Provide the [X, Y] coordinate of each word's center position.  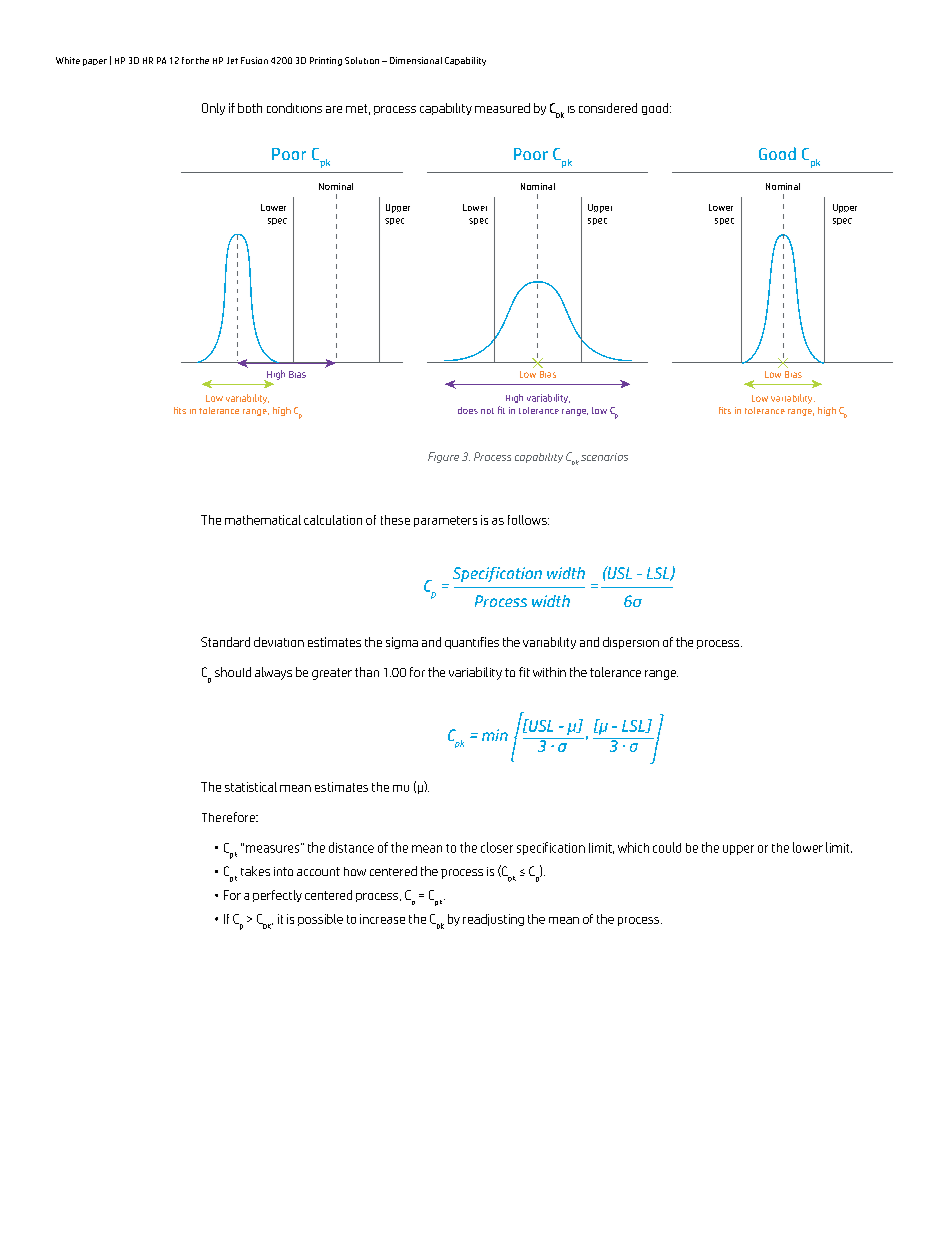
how [355, 871]
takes [255, 871]
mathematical [263, 520]
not [487, 411]
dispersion [631, 643]
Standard [225, 642]
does [468, 410]
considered [608, 108]
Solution [362, 60]
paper [95, 62]
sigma [402, 643]
